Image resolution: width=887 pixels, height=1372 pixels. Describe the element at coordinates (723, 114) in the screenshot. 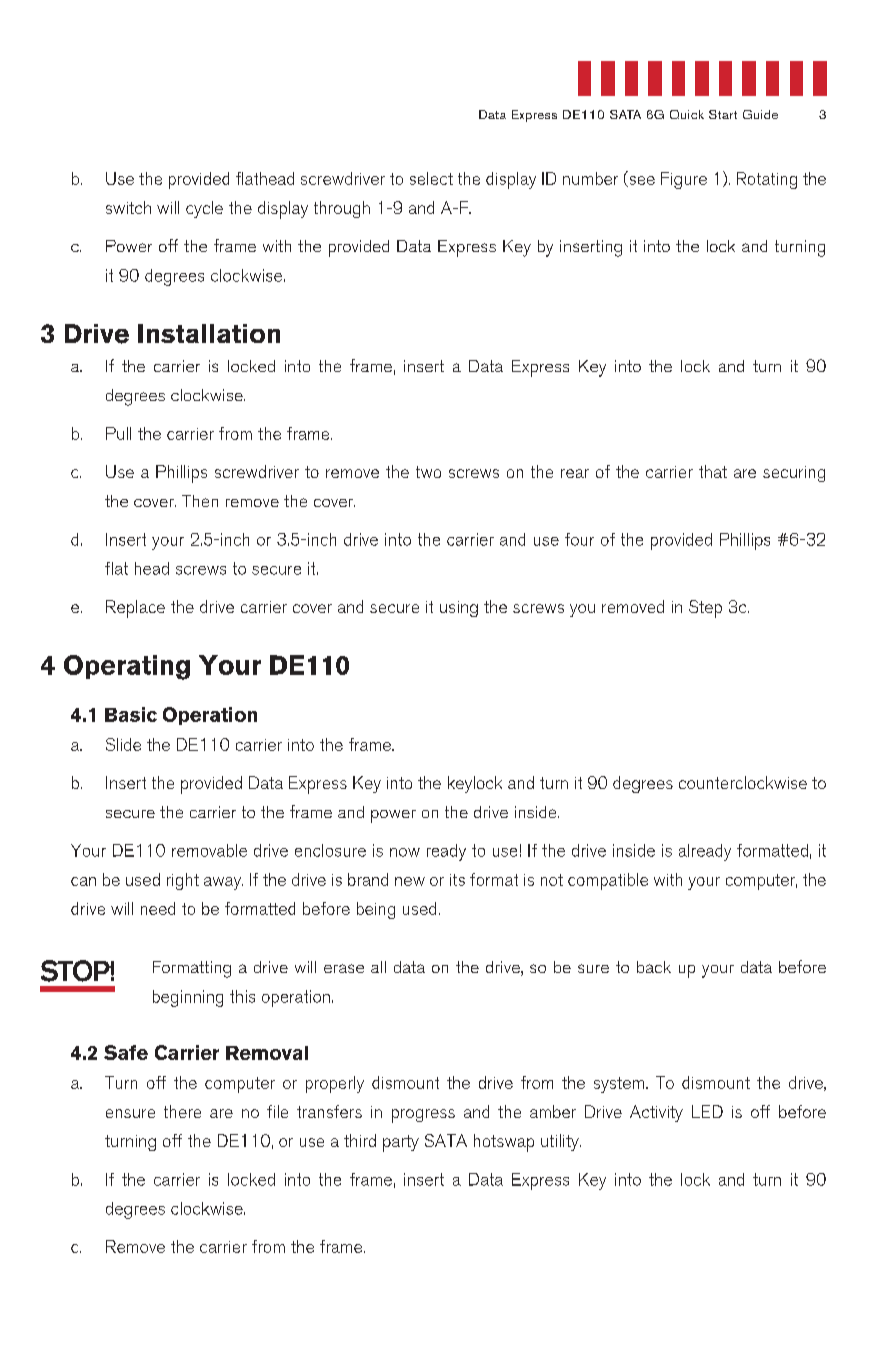

I see `Start` at that location.
